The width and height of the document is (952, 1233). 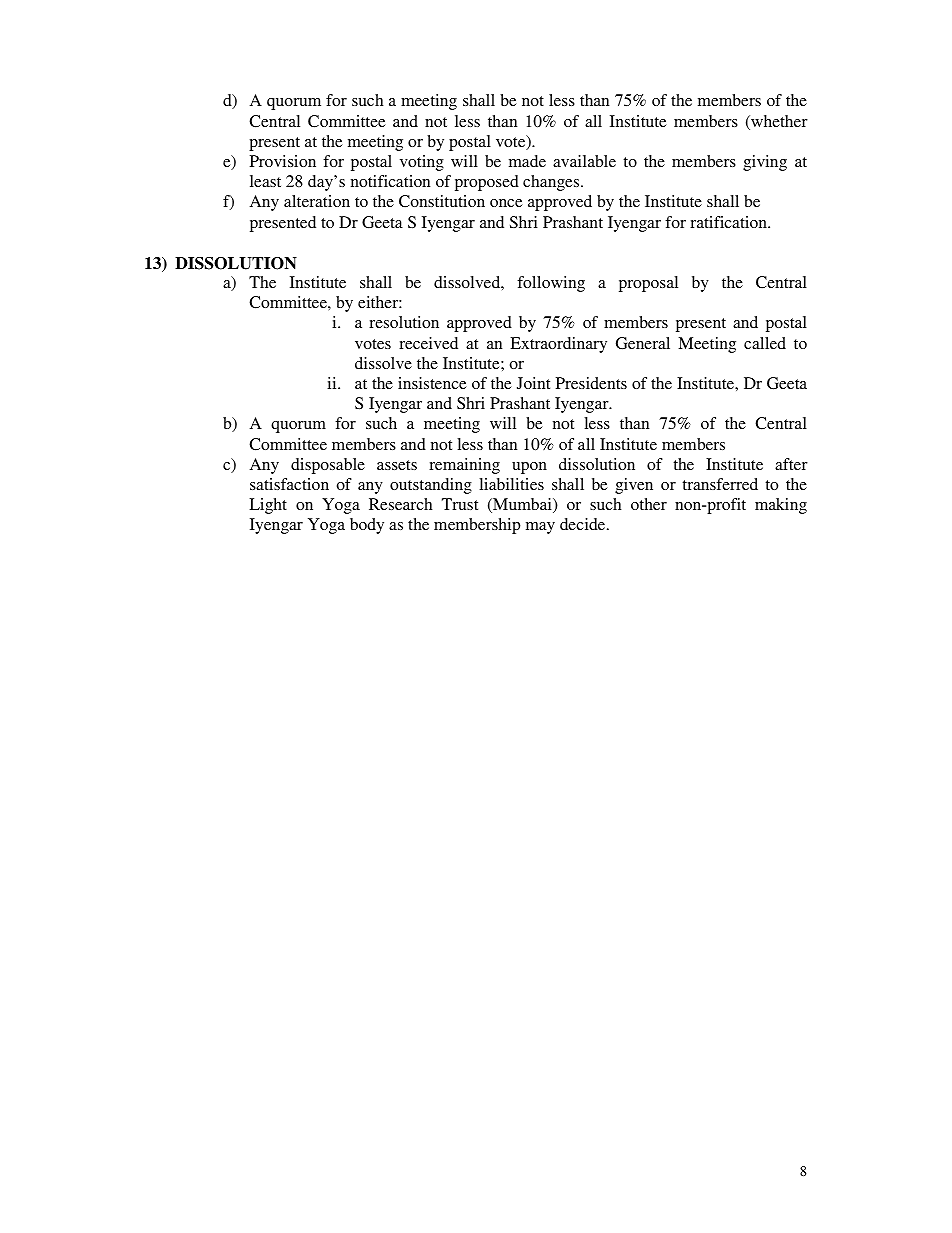 I want to click on called, so click(x=765, y=343).
